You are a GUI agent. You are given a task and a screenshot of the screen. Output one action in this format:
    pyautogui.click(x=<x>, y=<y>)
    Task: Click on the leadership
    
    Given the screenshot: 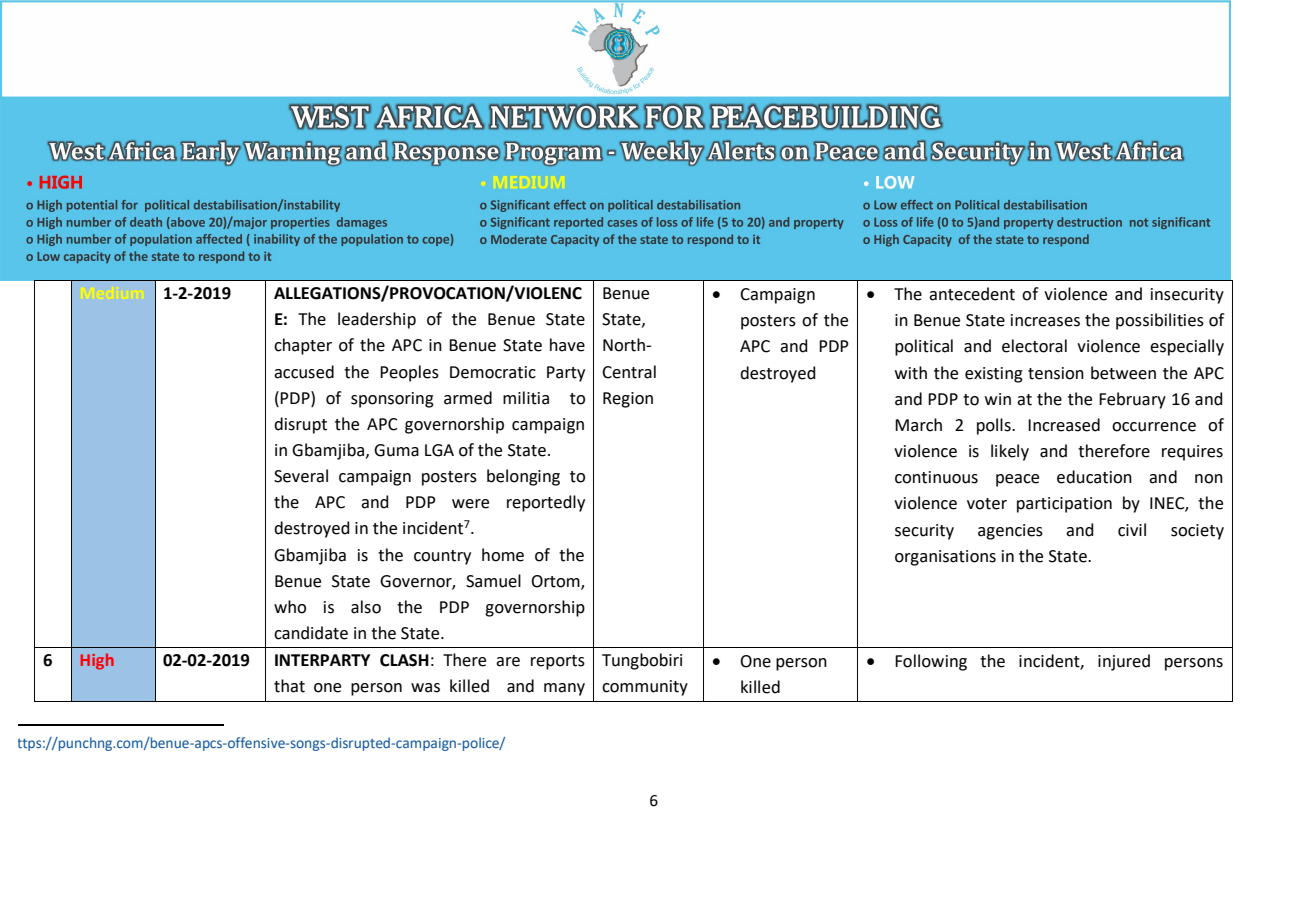 What is the action you would take?
    pyautogui.click(x=377, y=320)
